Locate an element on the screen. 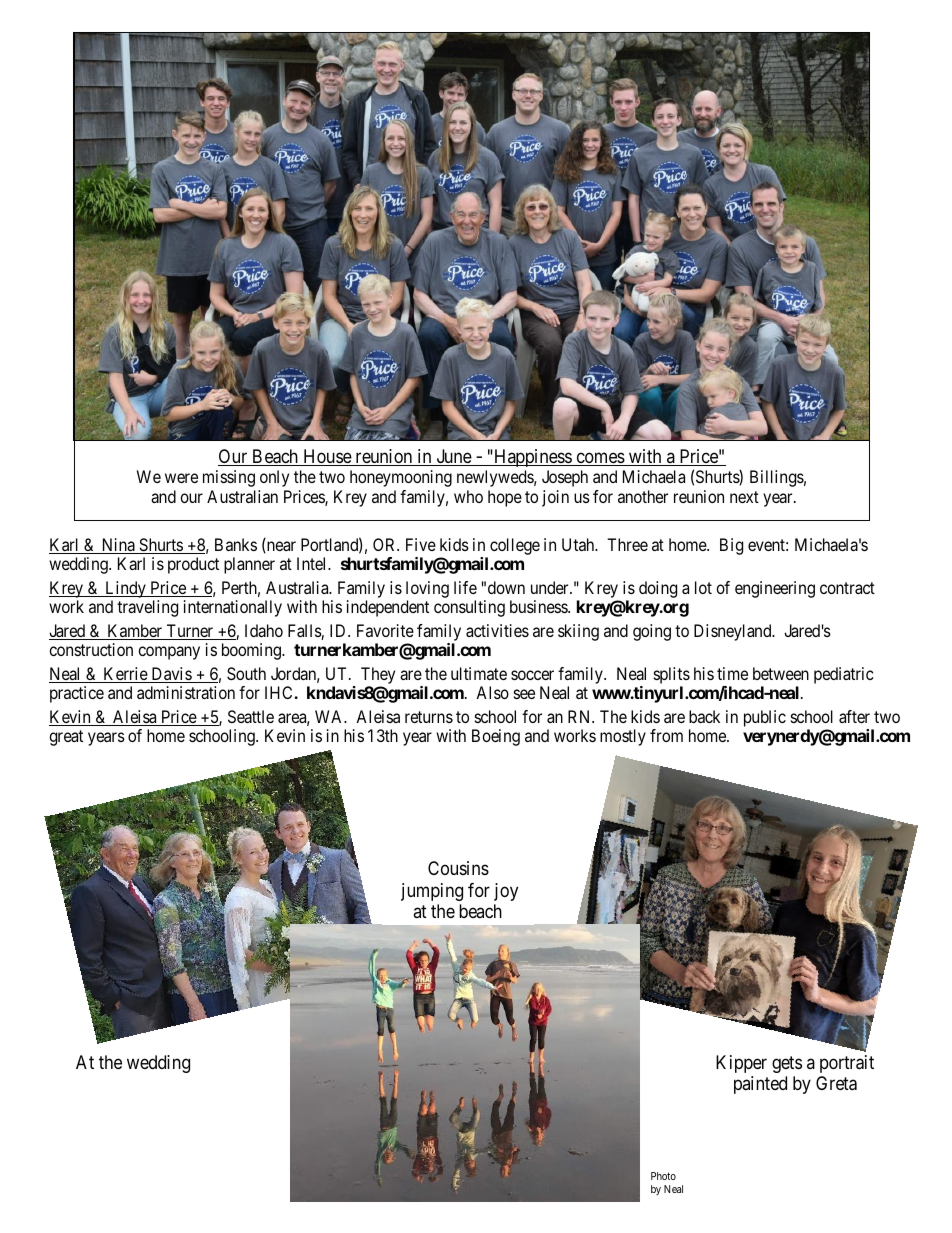  company is located at coordinates (169, 653).
